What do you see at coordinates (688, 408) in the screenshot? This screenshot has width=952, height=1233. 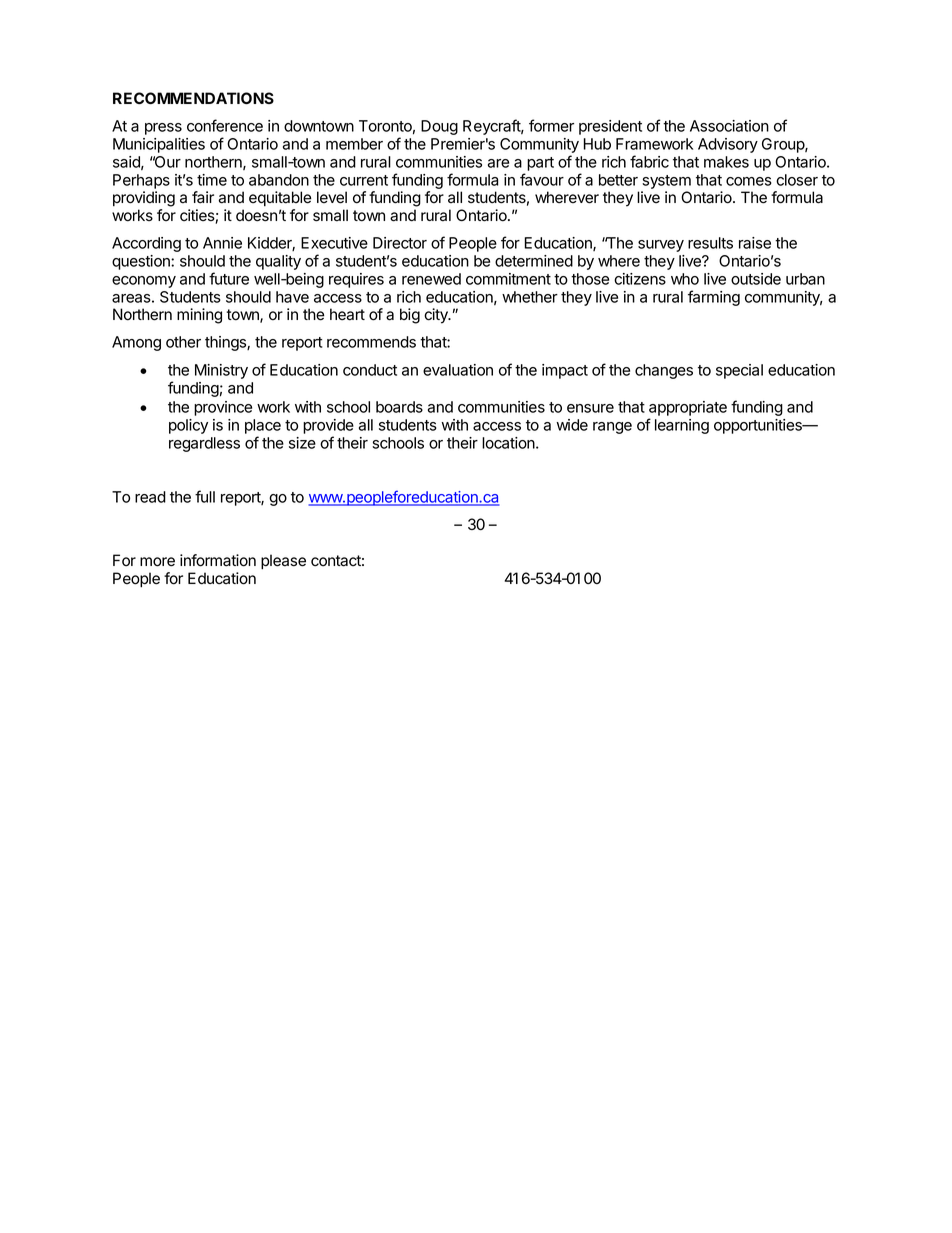 I see `appropriate` at bounding box center [688, 408].
